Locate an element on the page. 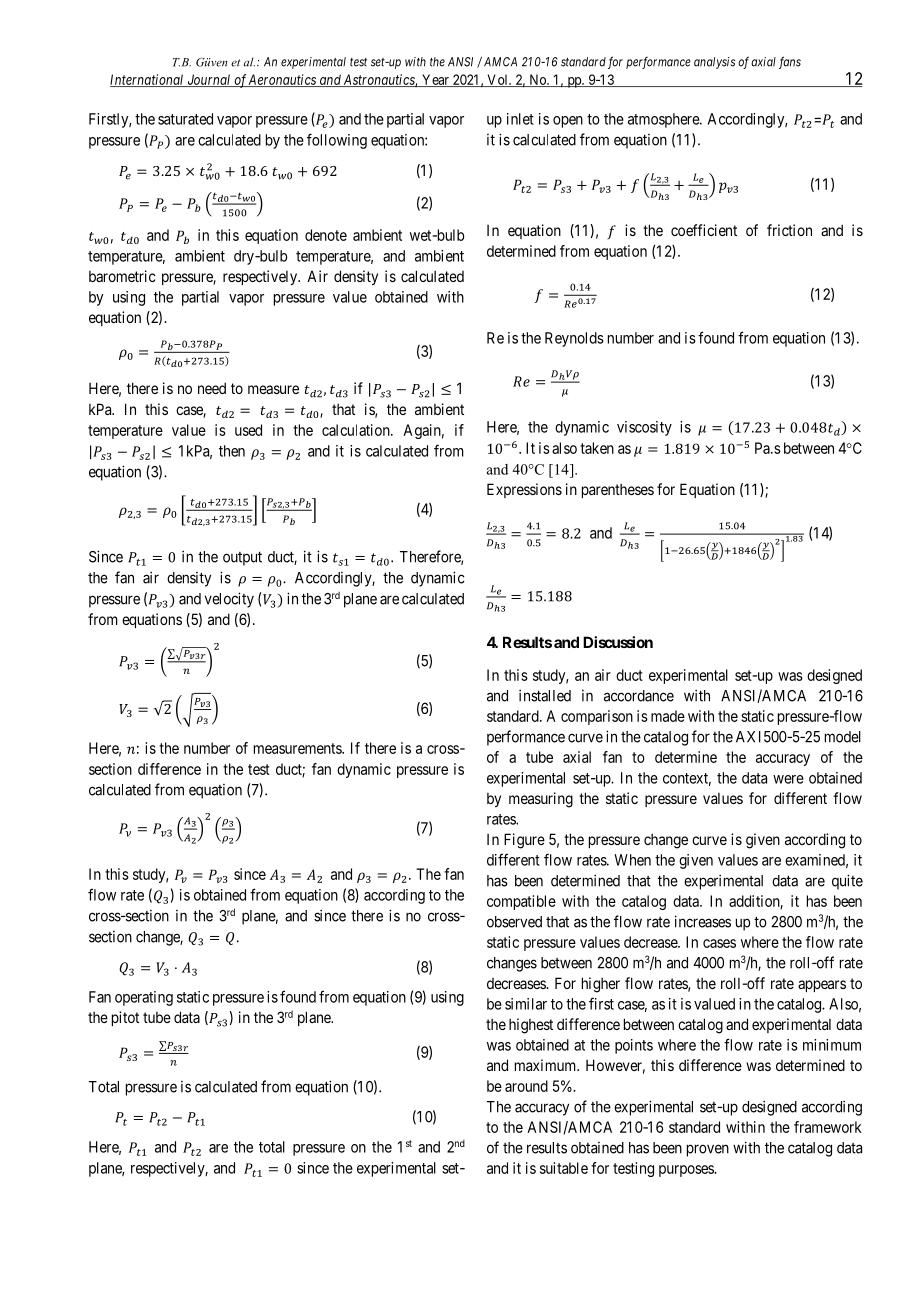 Image resolution: width=924 pixels, height=1308 pixels. Journal is located at coordinates (209, 80).
